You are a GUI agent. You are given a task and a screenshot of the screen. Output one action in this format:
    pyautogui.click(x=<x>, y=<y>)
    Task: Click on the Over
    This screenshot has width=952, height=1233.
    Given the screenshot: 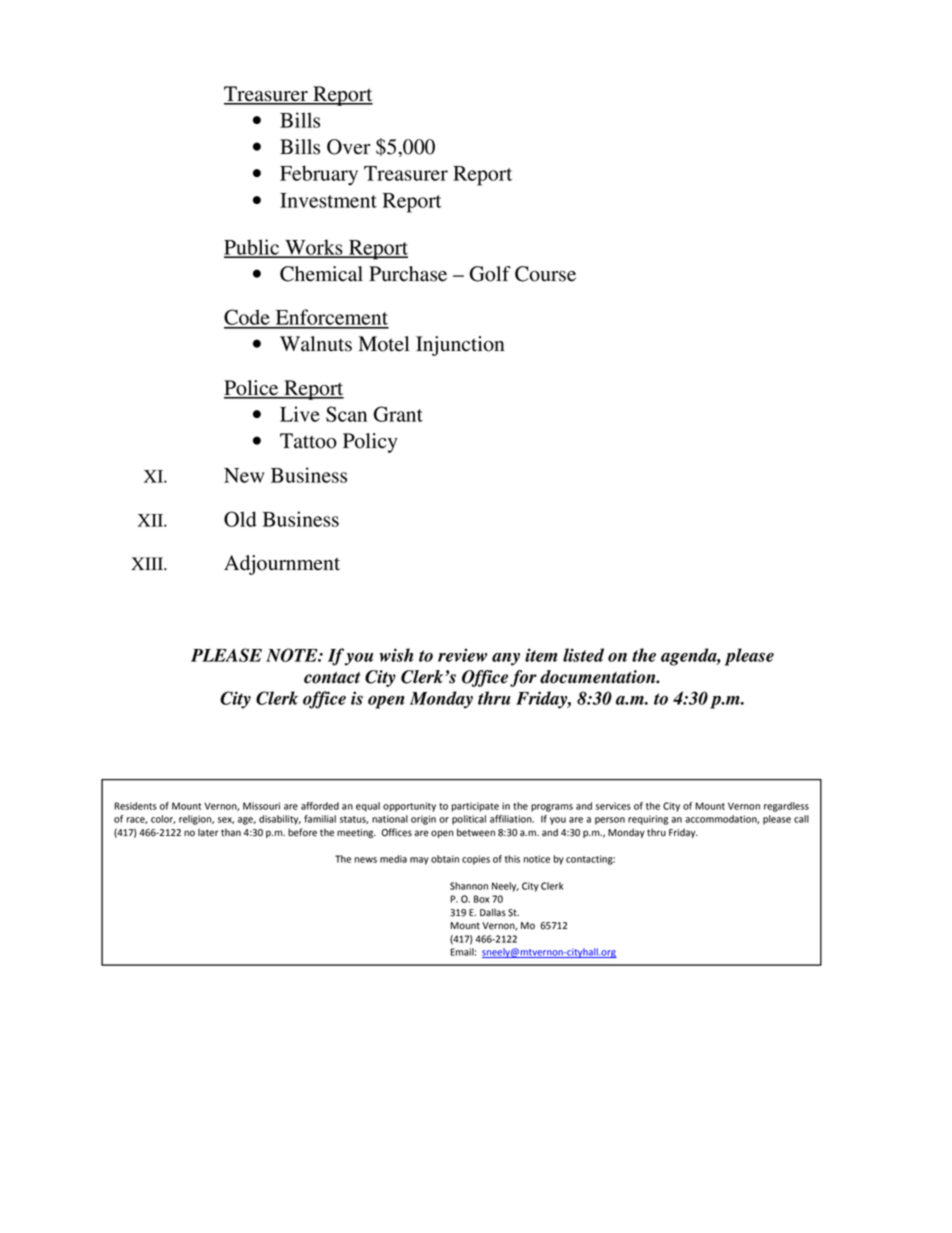 What is the action you would take?
    pyautogui.click(x=349, y=147)
